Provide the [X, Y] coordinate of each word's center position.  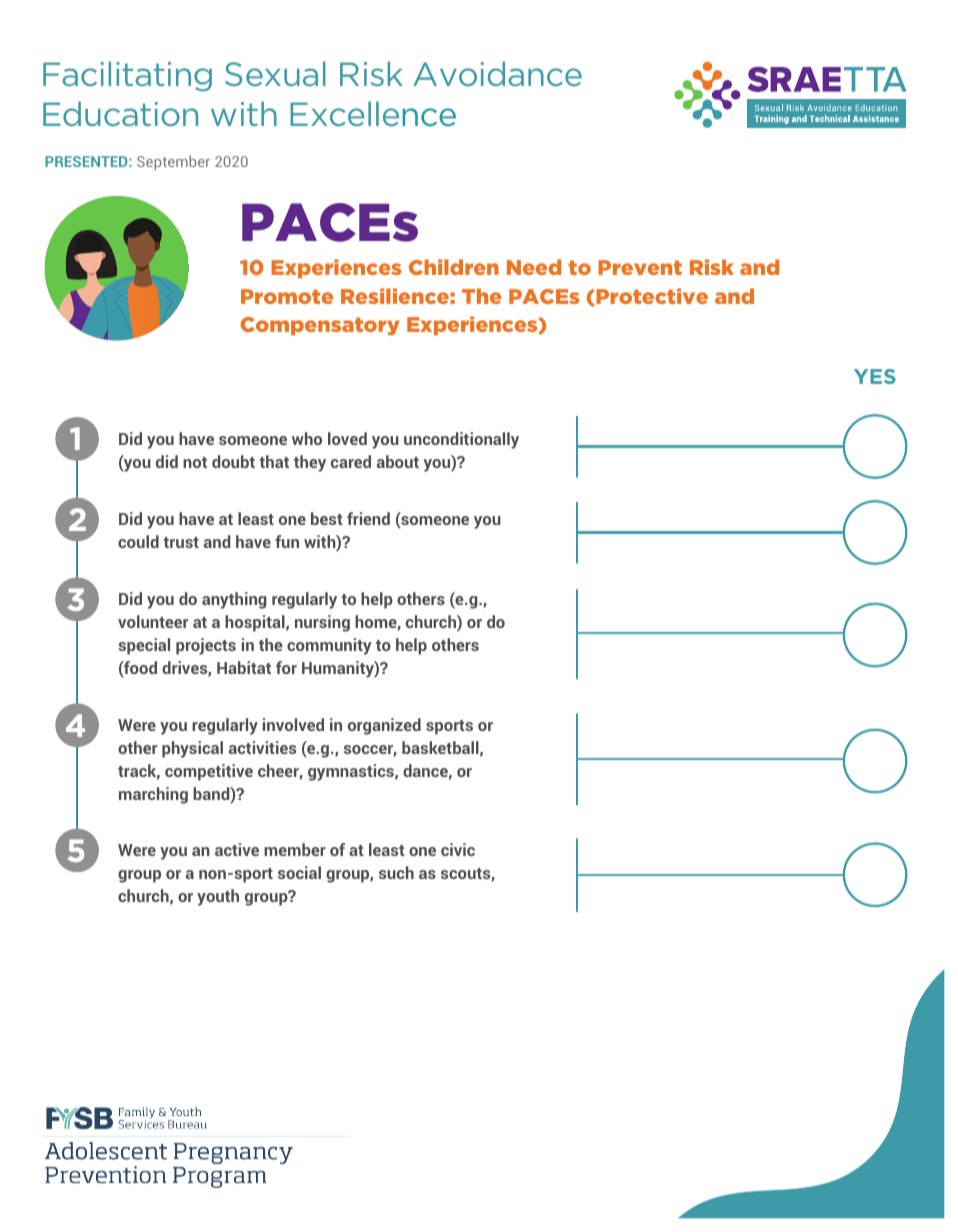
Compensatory [320, 326]
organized [384, 726]
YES [875, 376]
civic [458, 849]
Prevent [640, 267]
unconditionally [461, 440]
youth [218, 897]
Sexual [275, 73]
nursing [322, 623]
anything [234, 600]
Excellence [373, 114]
